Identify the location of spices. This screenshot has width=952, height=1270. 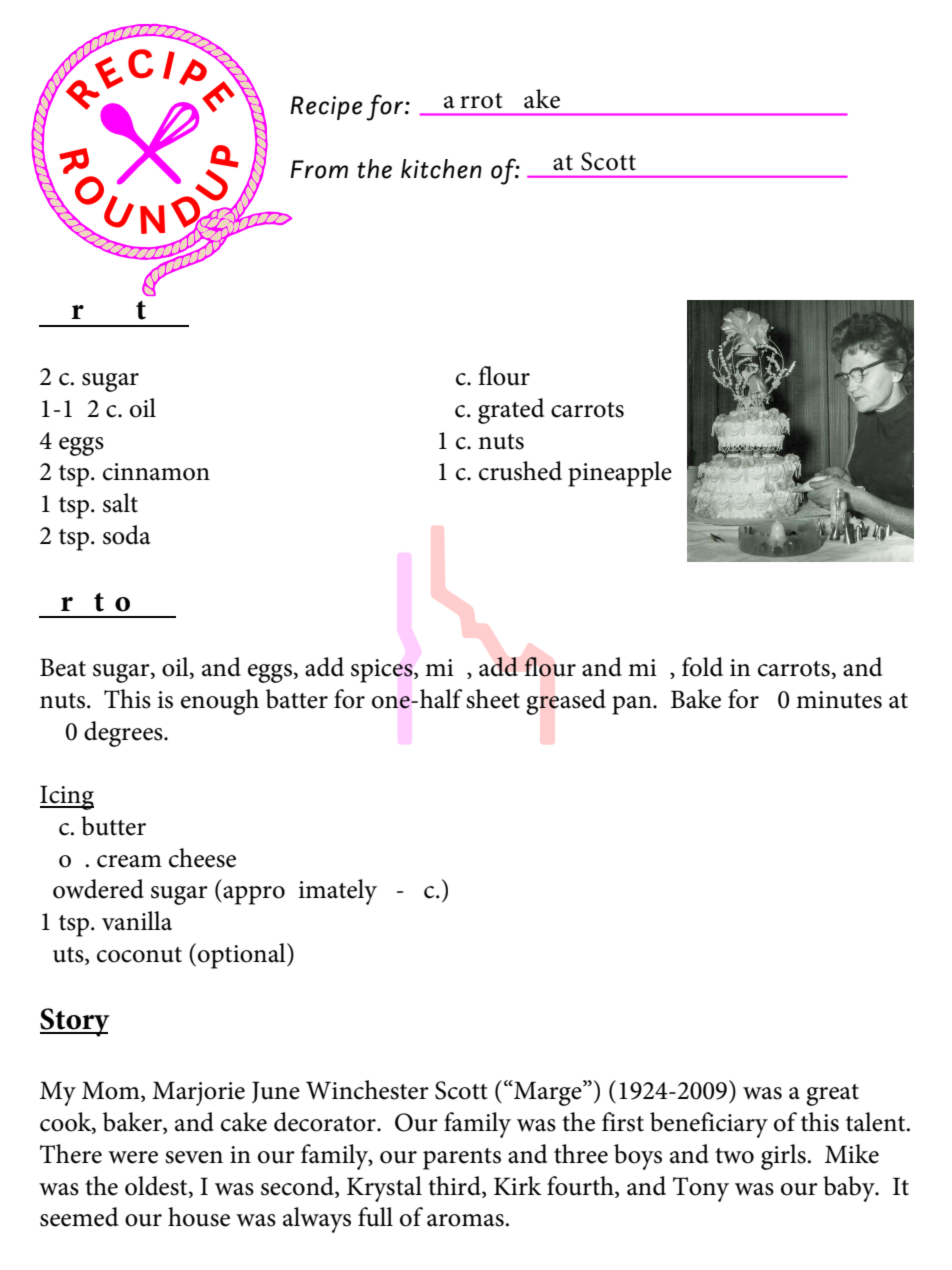
(383, 671).
